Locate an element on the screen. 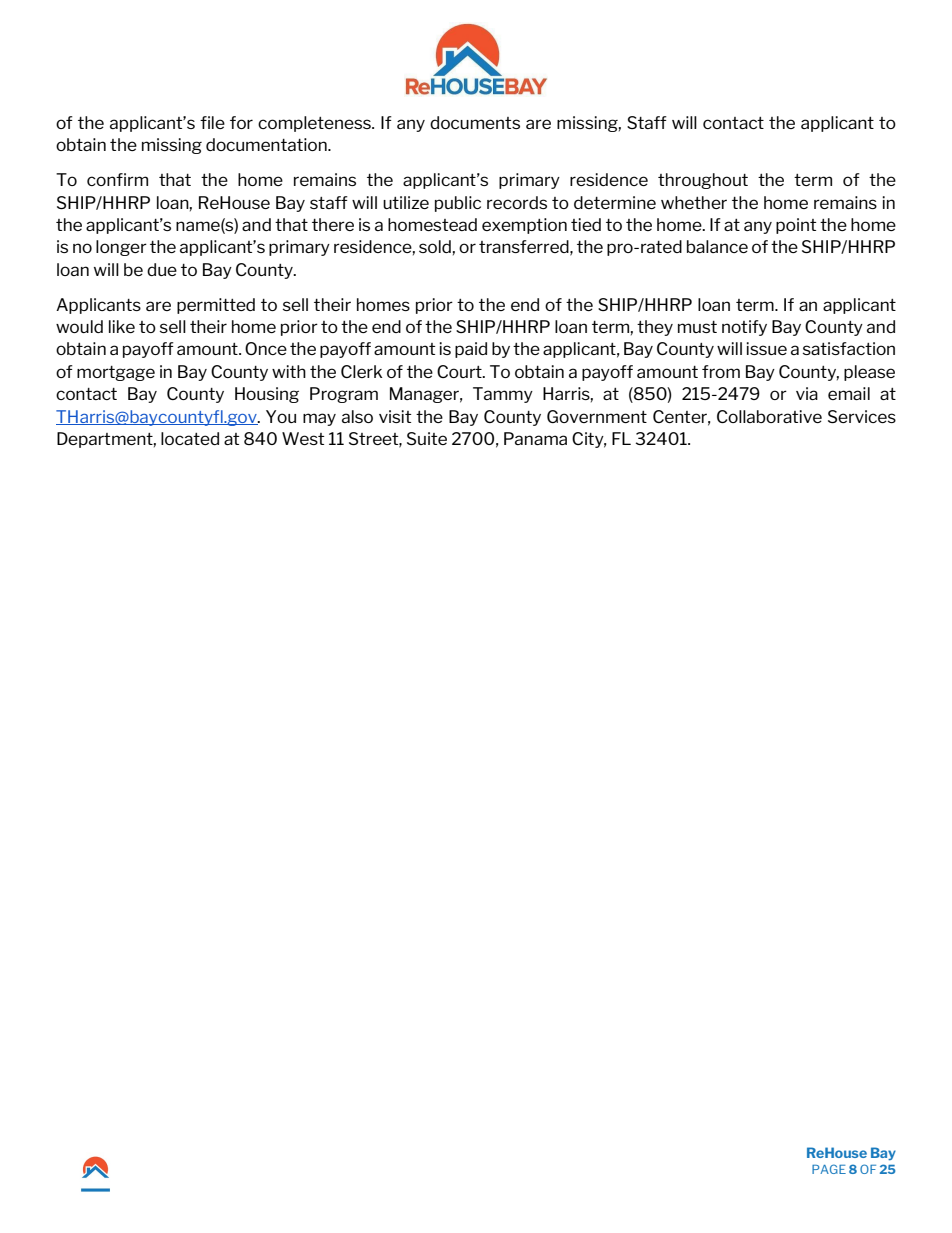 The image size is (952, 1233). throughout is located at coordinates (703, 181).
